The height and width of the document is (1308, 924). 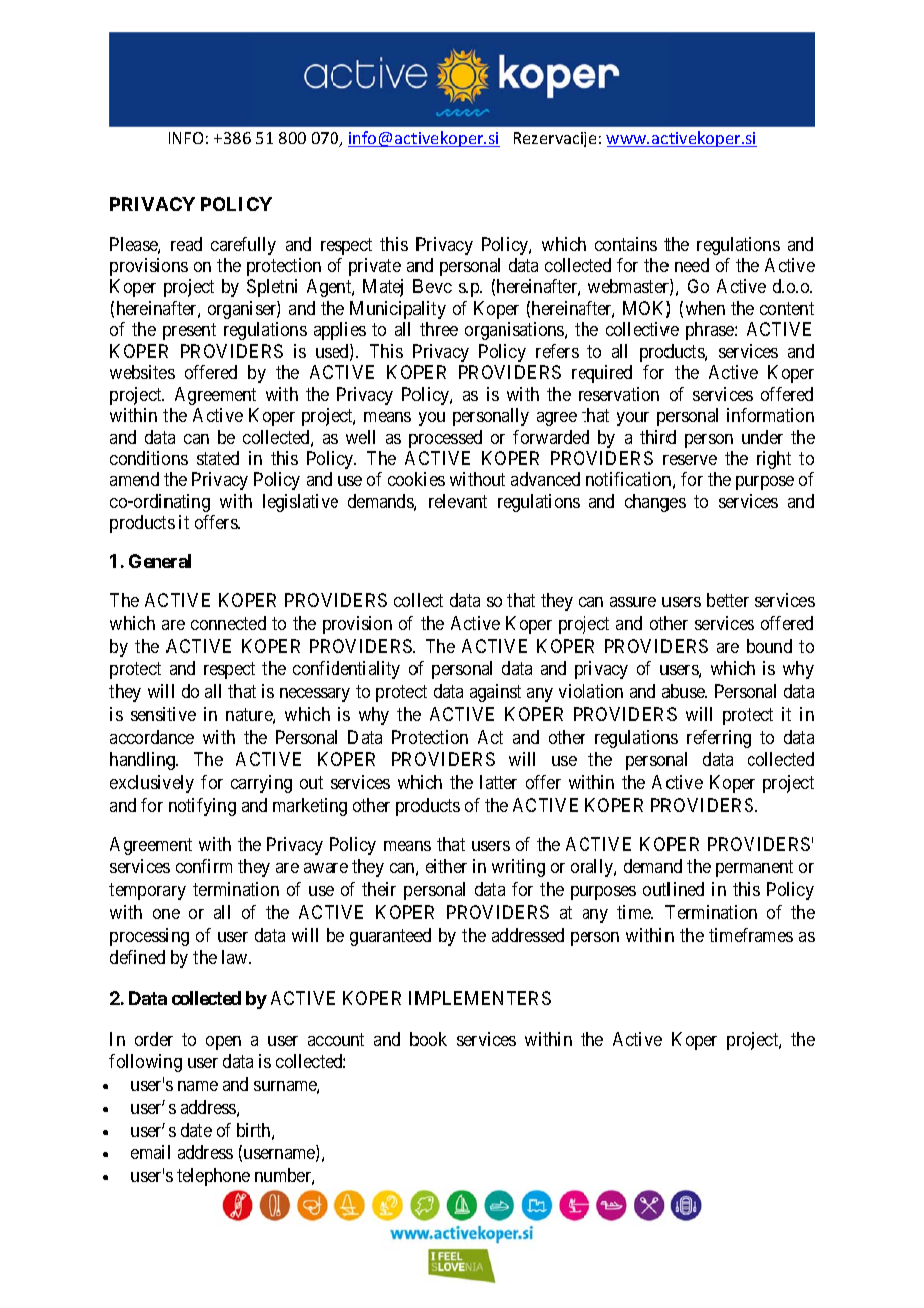 What do you see at coordinates (446, 866) in the document?
I see `either` at bounding box center [446, 866].
